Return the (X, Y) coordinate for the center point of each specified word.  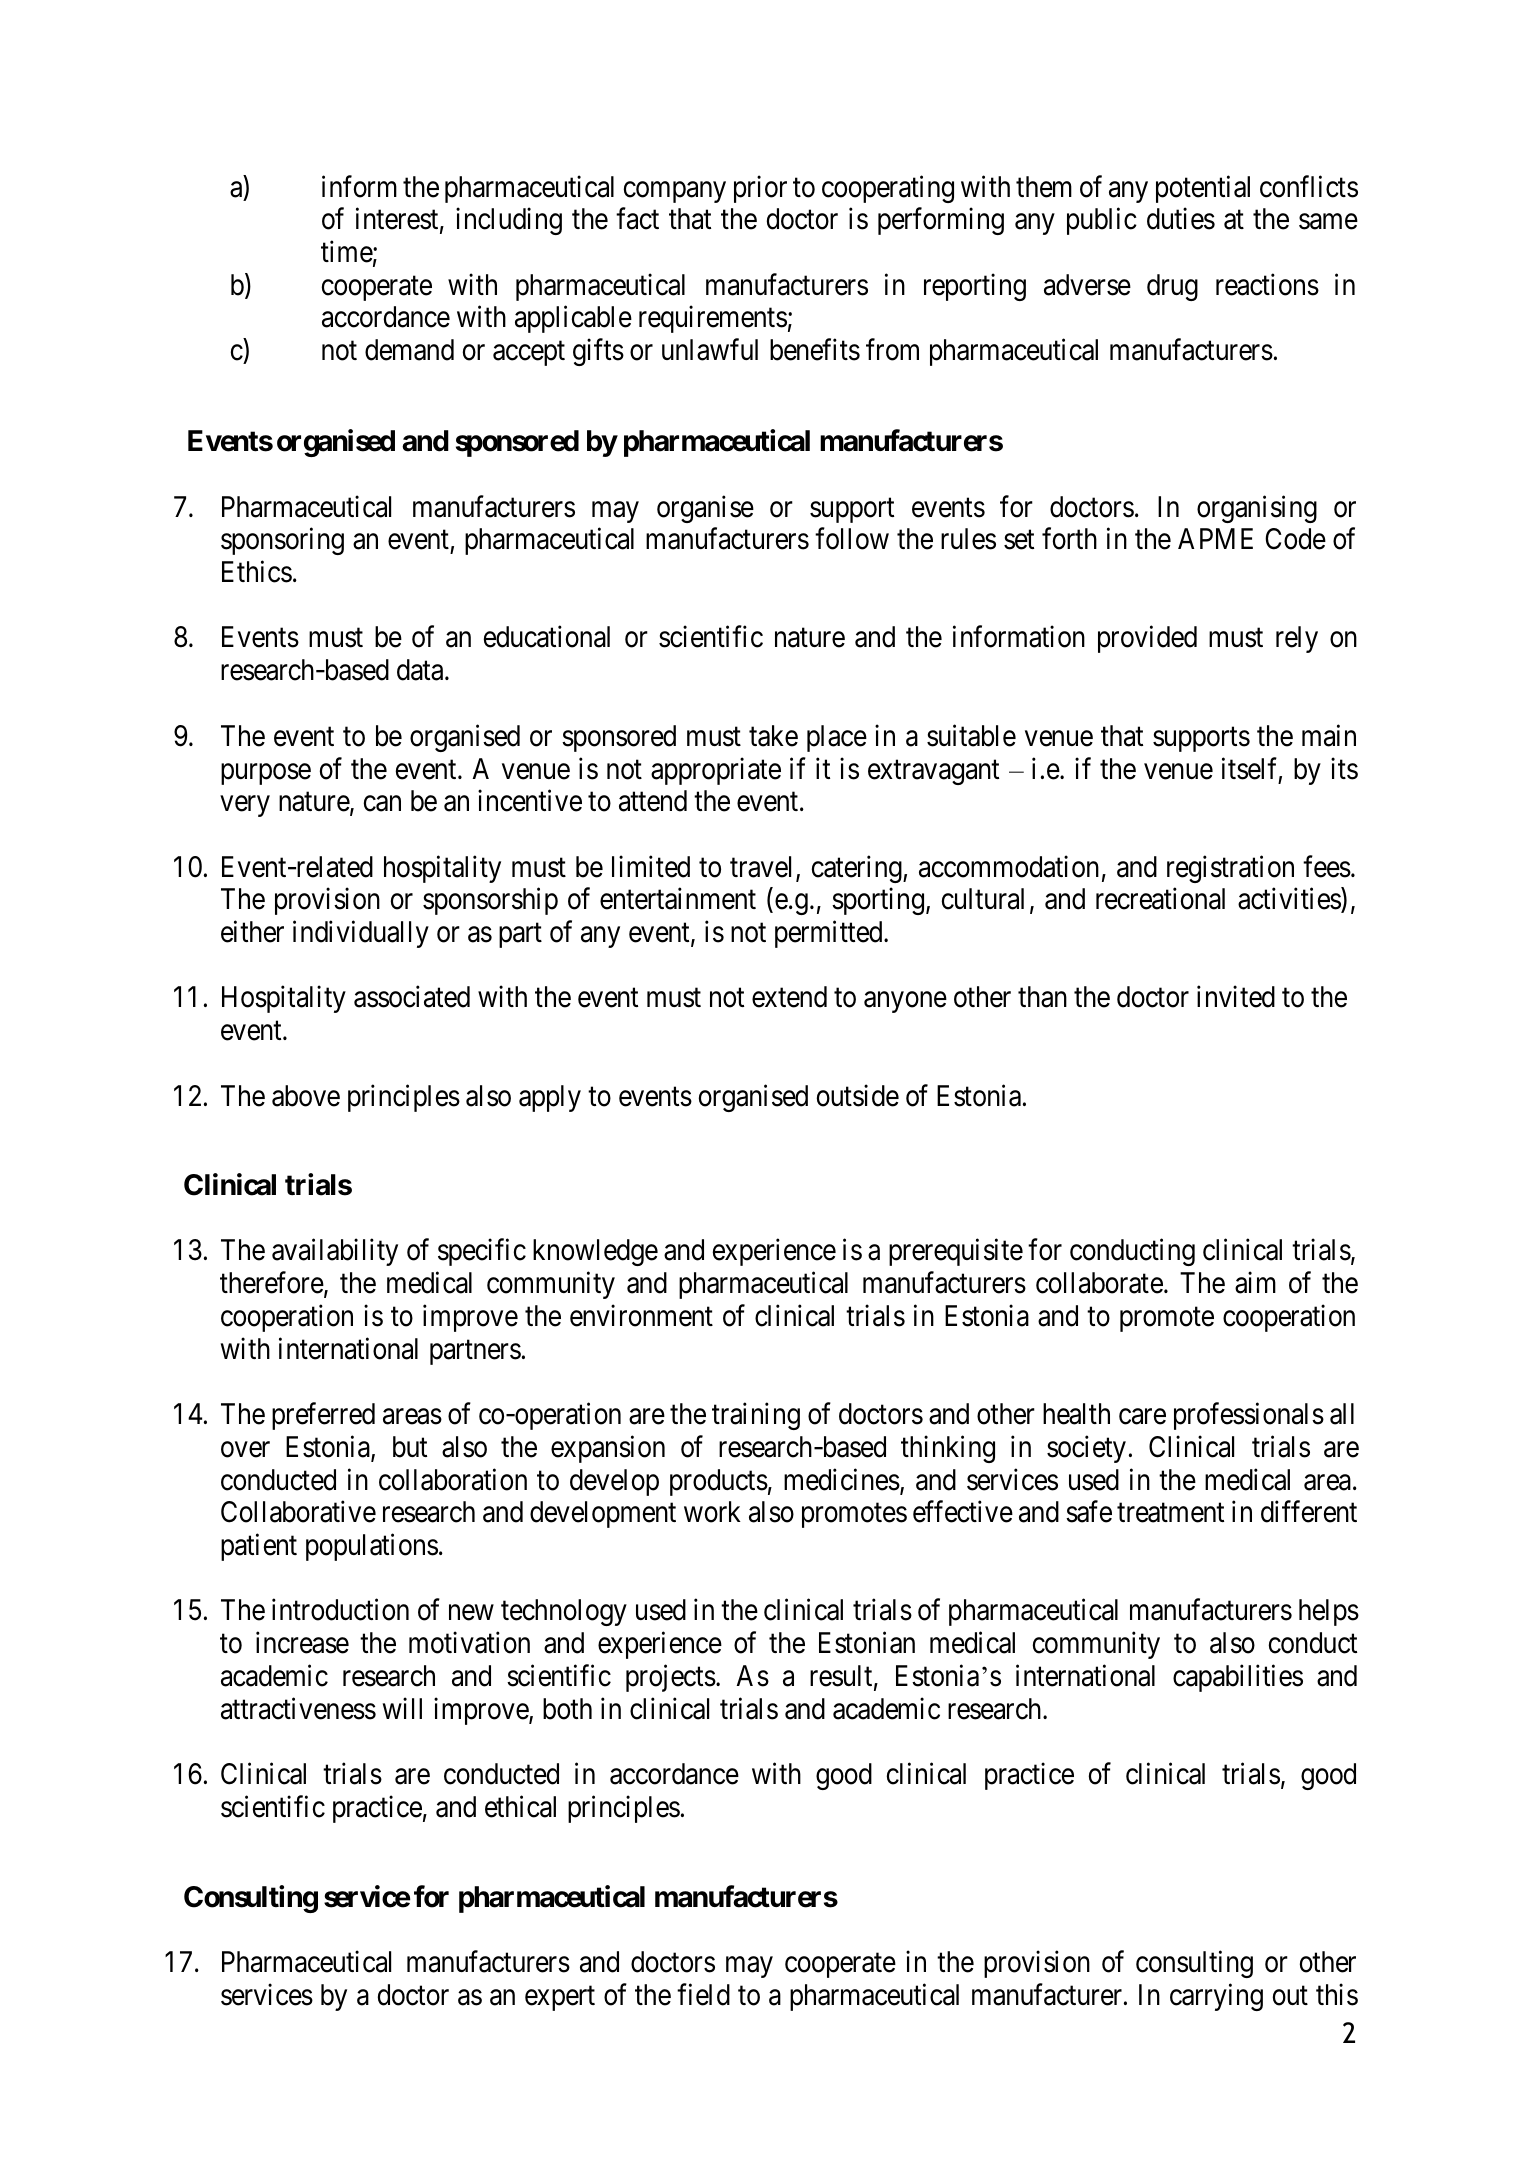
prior (760, 189)
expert (560, 1998)
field (703, 1994)
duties (1181, 219)
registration (1230, 869)
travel (763, 868)
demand (409, 350)
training (756, 1416)
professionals (1249, 1416)
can (382, 804)
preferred (323, 1416)
